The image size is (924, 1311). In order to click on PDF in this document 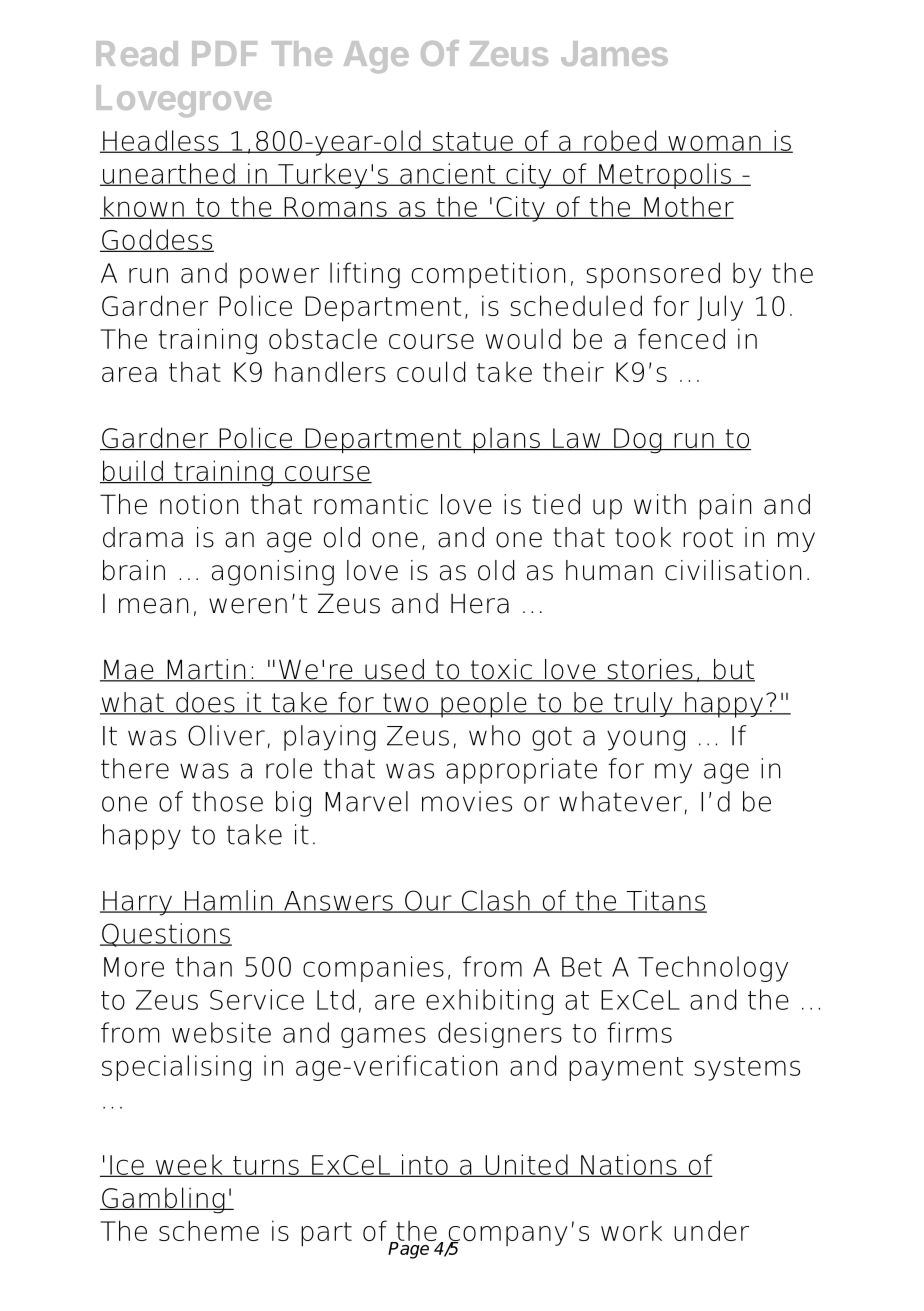, I will do `click(224, 53)`.
